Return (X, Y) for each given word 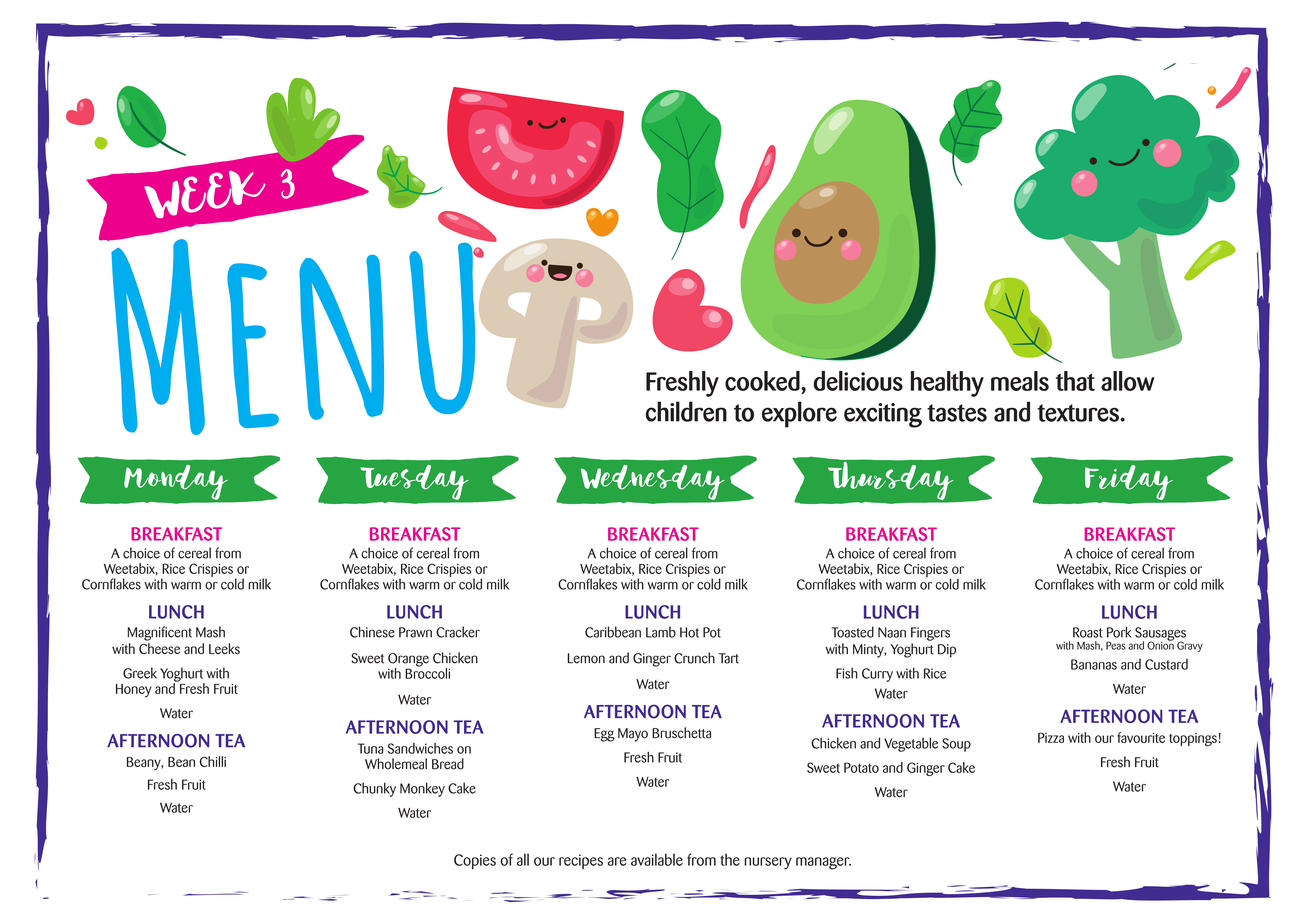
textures (1079, 413)
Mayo (633, 735)
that (1075, 381)
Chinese (372, 632)
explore (799, 414)
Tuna (370, 748)
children (686, 411)
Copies (475, 861)
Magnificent (160, 633)
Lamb (661, 632)
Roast (1088, 632)
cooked (763, 381)
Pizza (1051, 737)
